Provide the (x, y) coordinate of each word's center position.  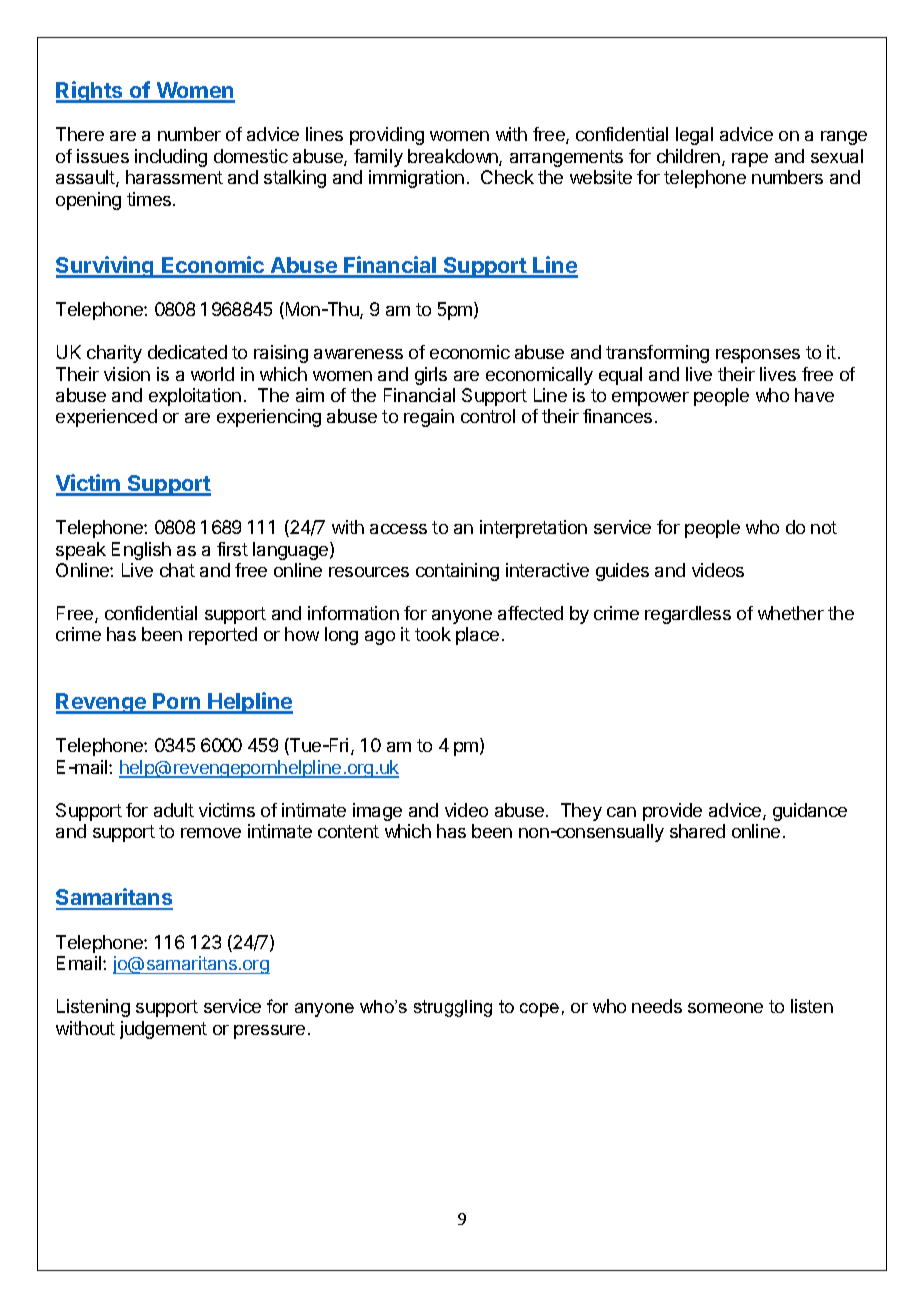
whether (791, 613)
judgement (163, 1030)
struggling (453, 1008)
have (814, 395)
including (171, 158)
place (477, 636)
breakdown (454, 157)
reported (223, 636)
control (488, 416)
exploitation (195, 397)
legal (694, 136)
